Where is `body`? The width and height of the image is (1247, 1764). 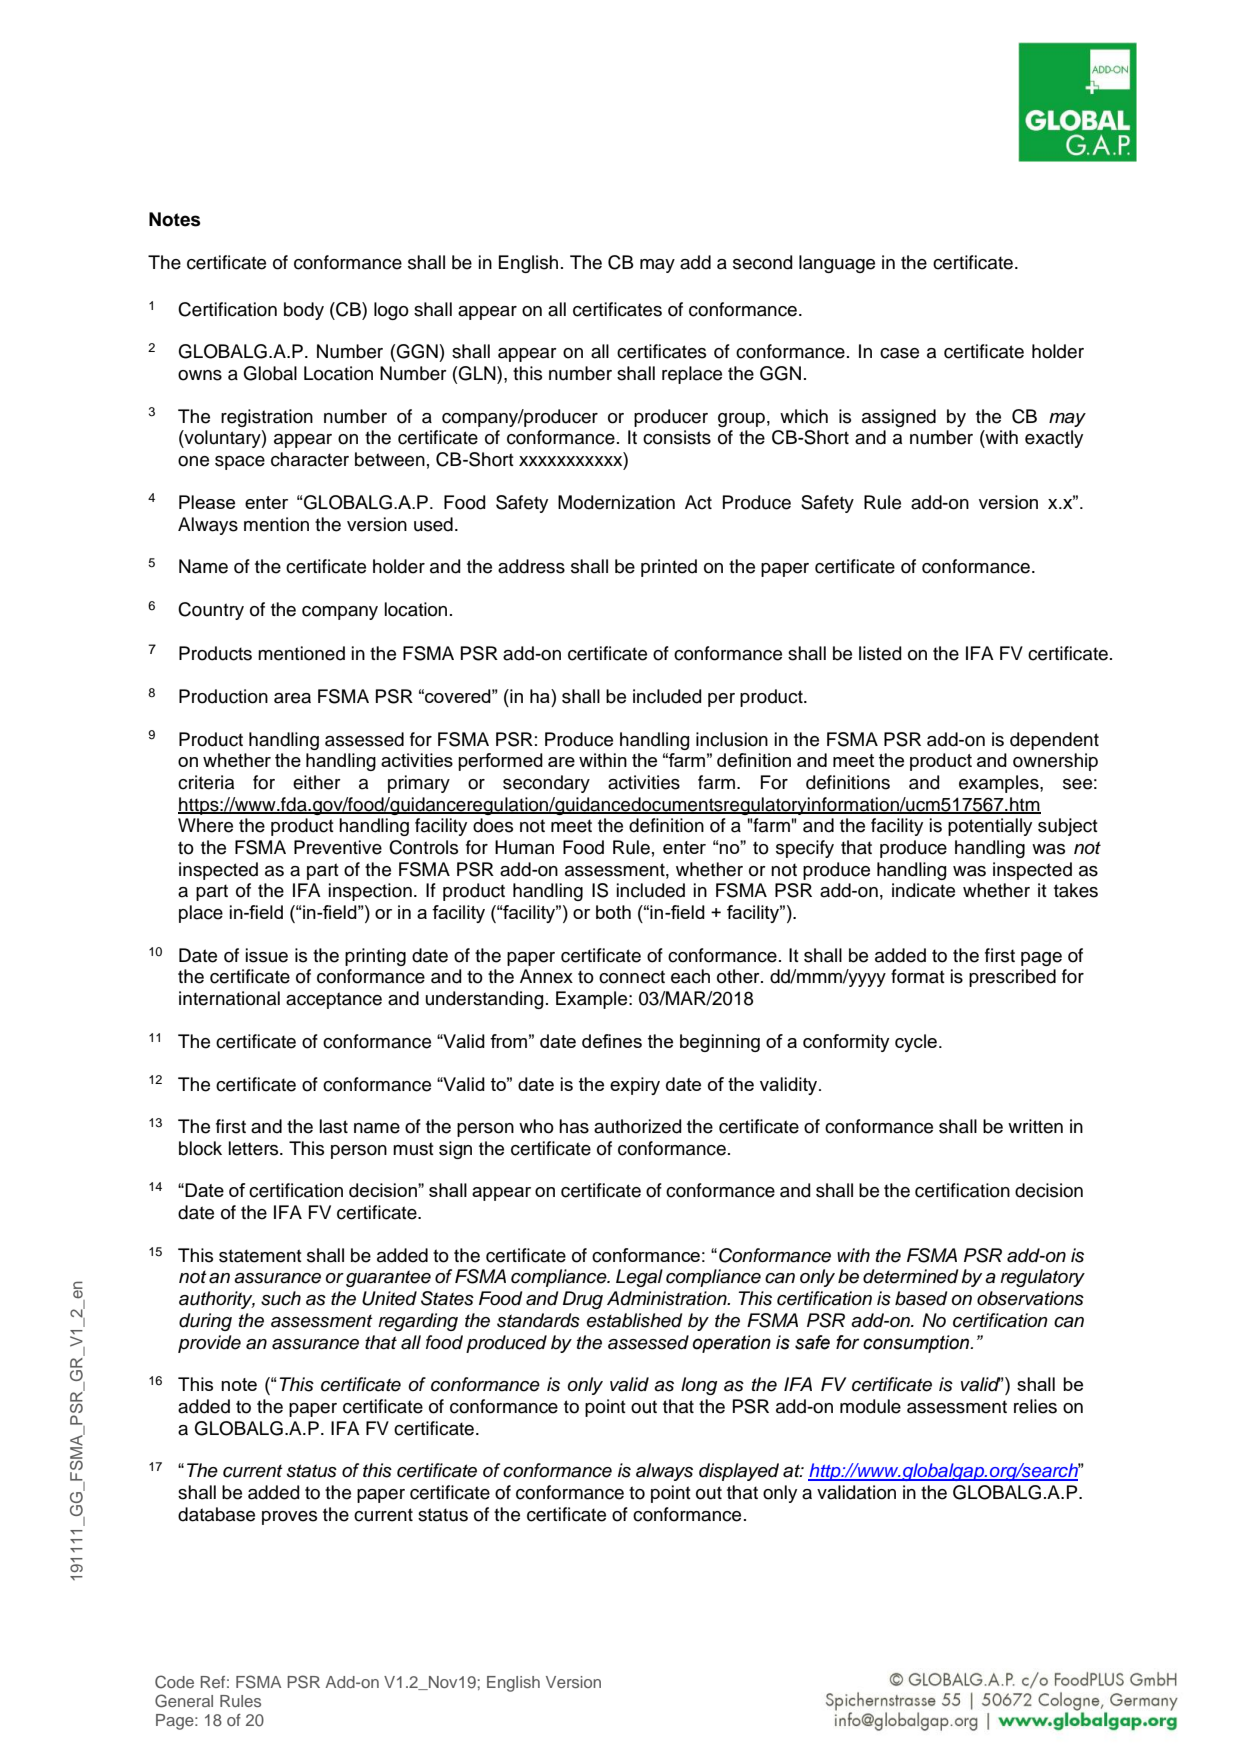
body is located at coordinates (304, 311).
